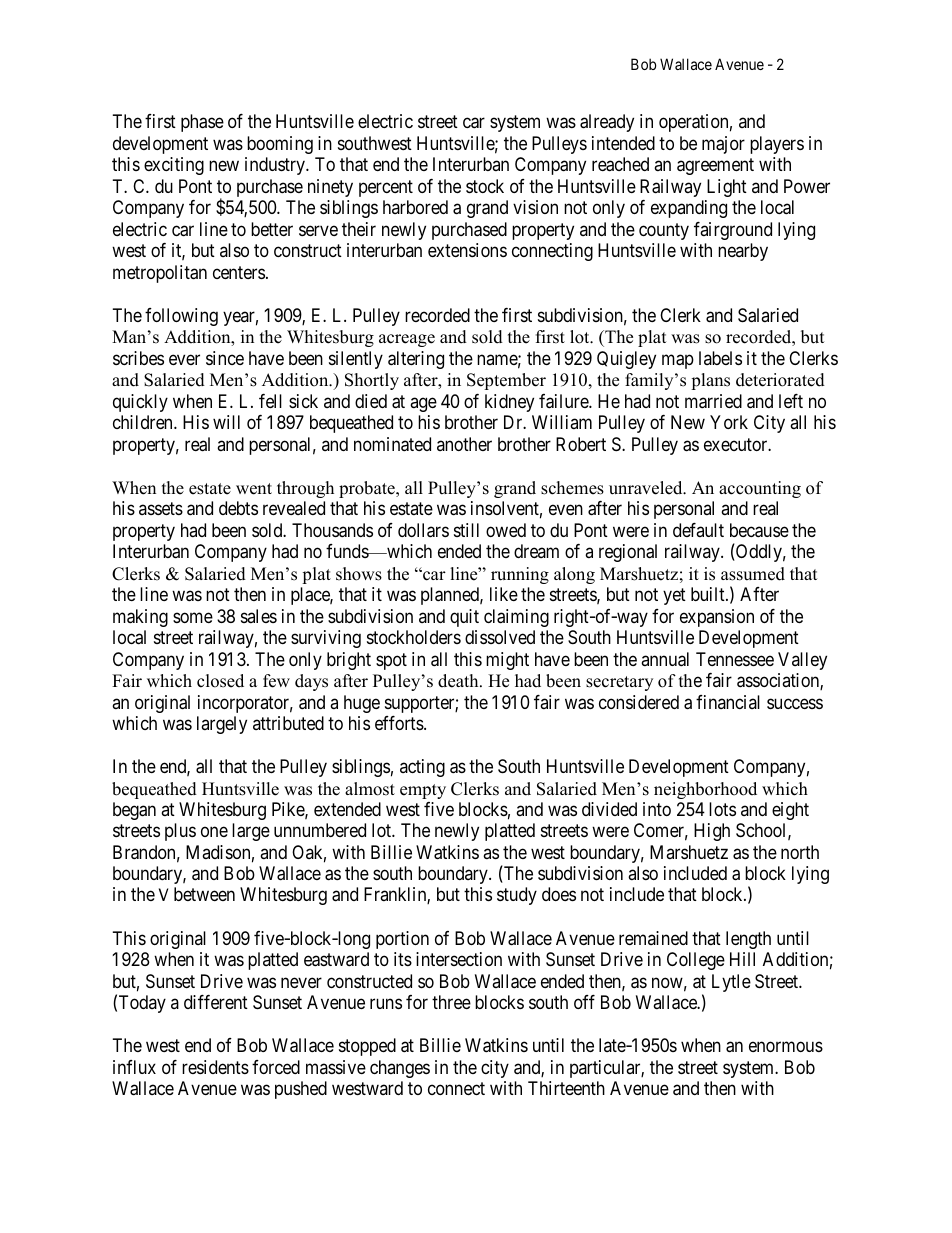  What do you see at coordinates (415, 207) in the screenshot?
I see `harbored` at bounding box center [415, 207].
